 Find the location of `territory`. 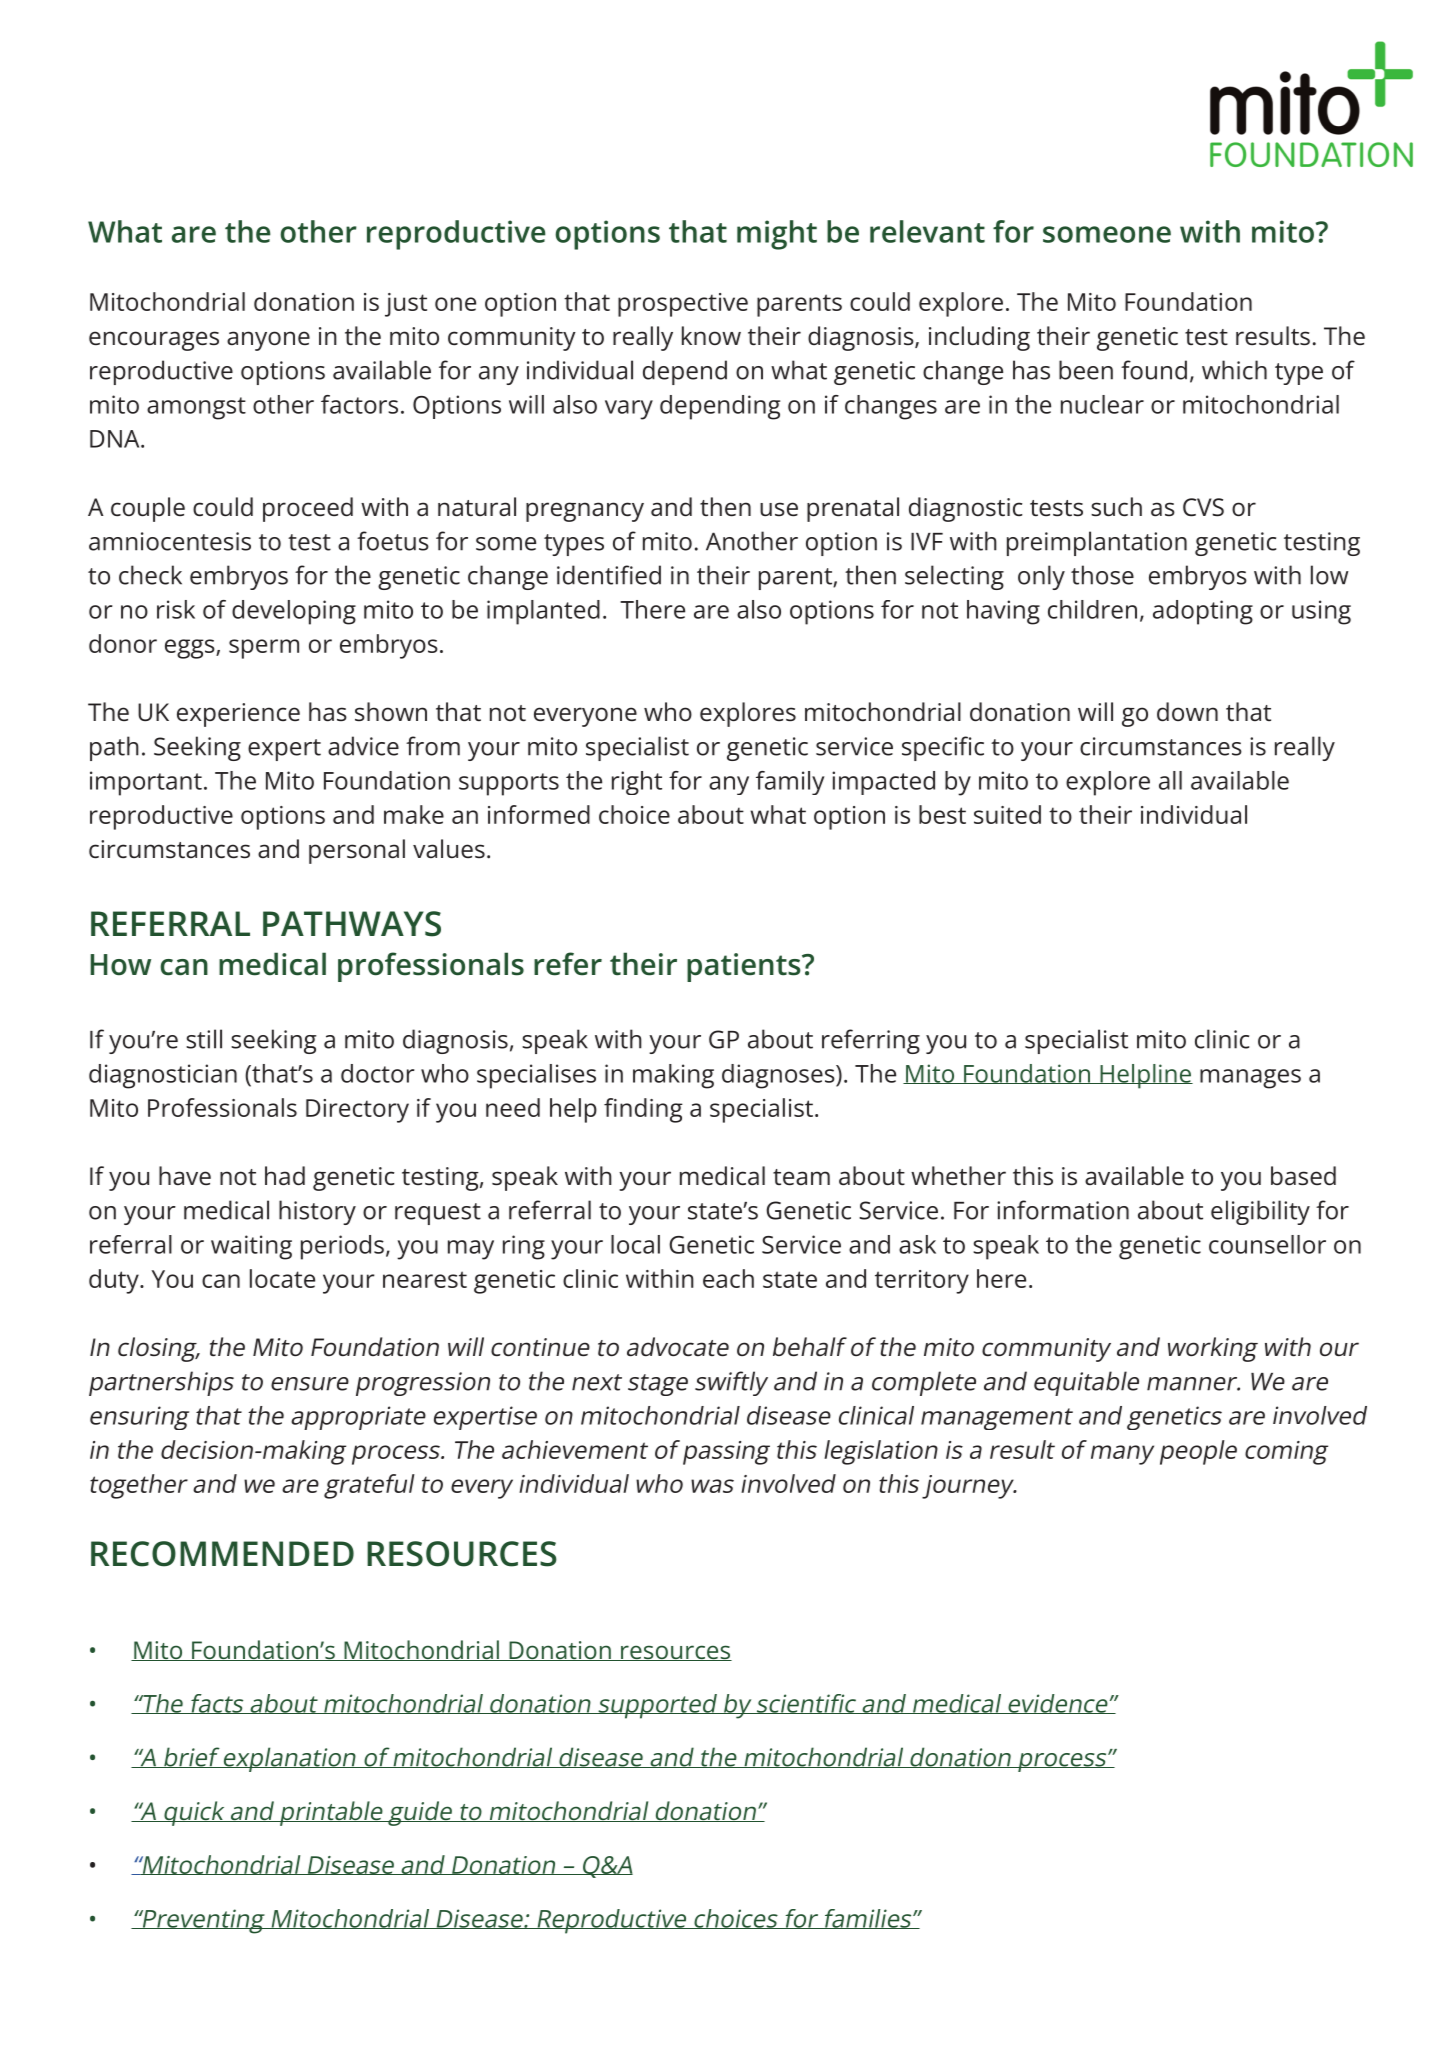

territory is located at coordinates (922, 1282).
